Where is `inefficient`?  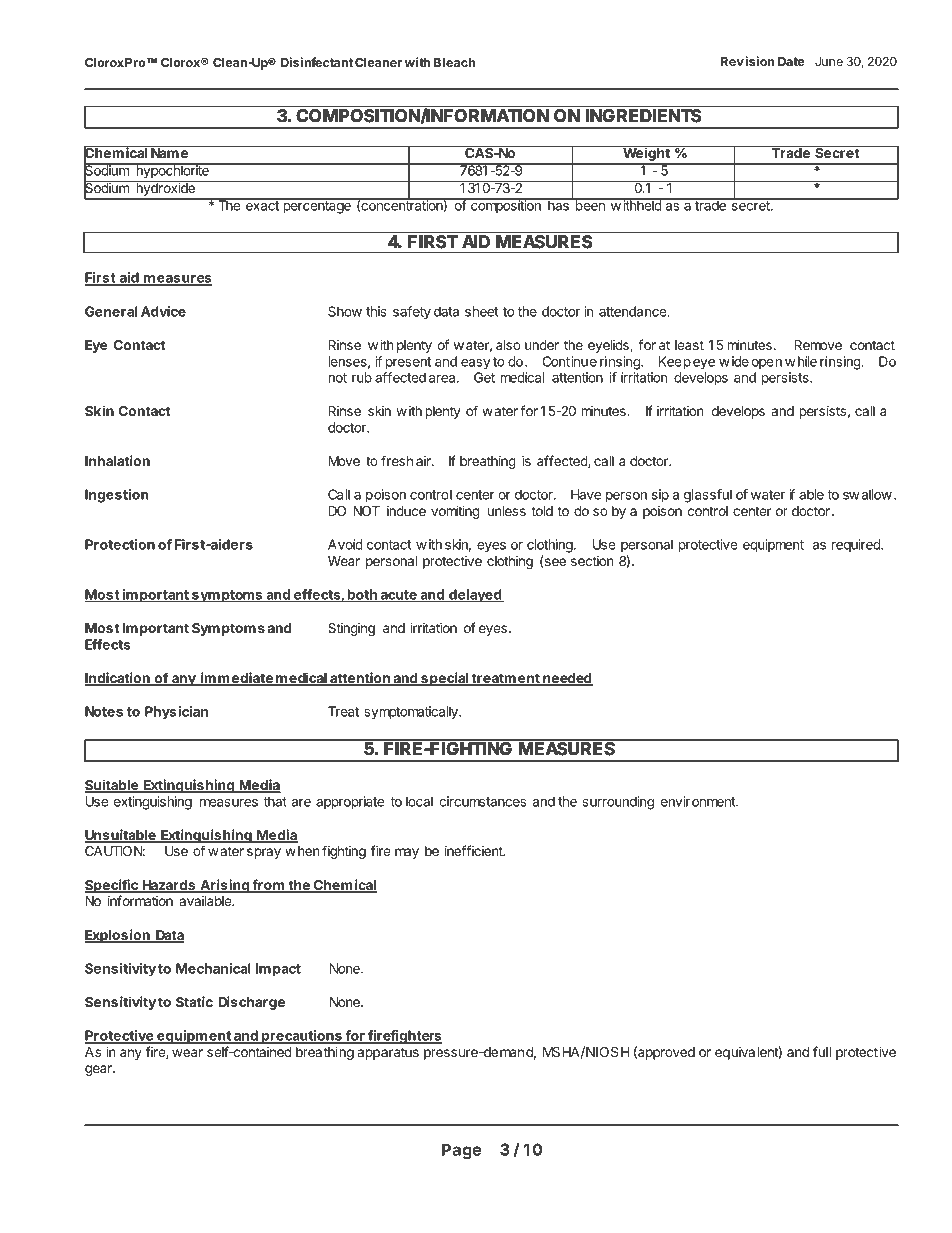
inefficient is located at coordinates (475, 850).
